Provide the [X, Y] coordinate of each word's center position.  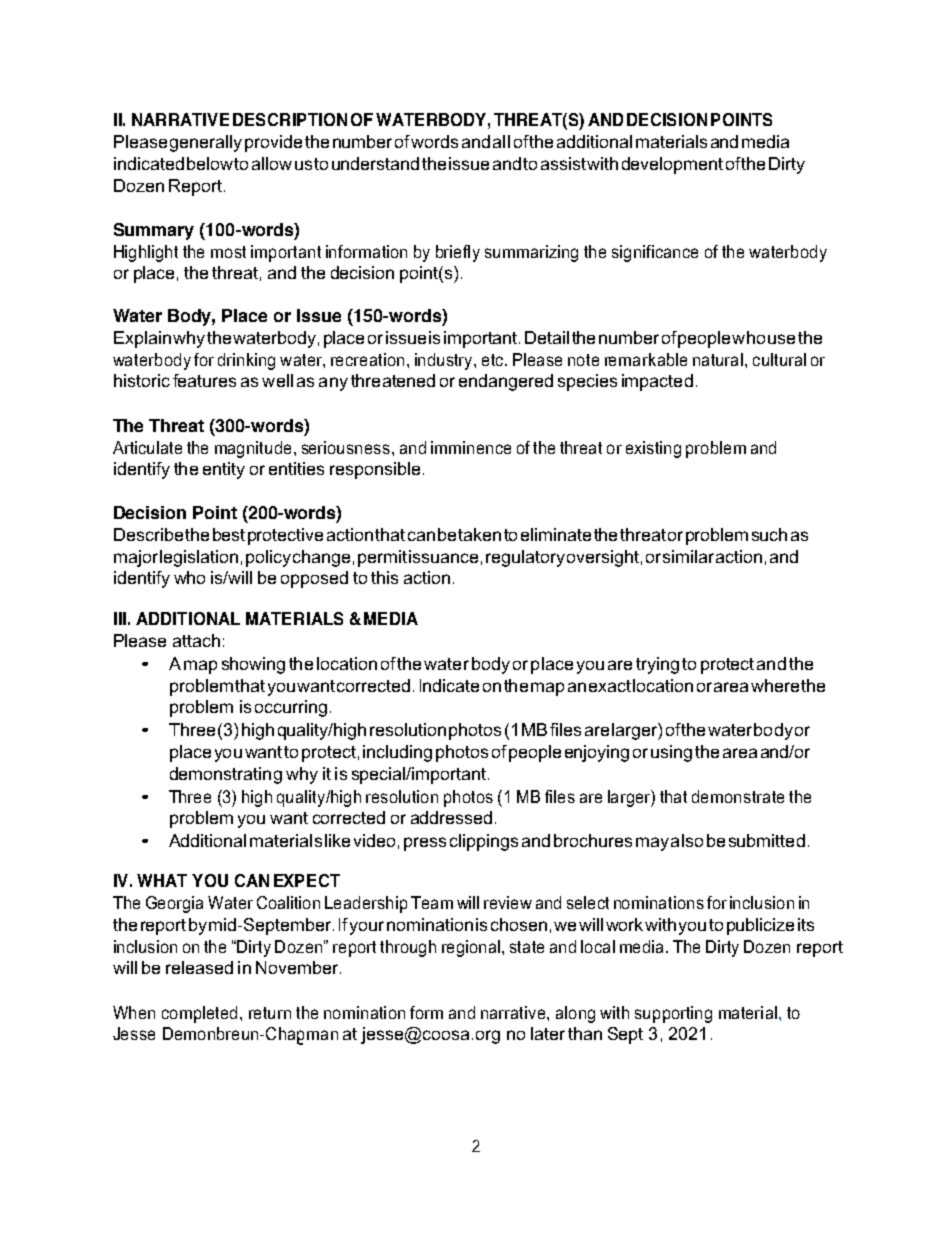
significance [655, 253]
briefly [458, 253]
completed [199, 1014]
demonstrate [738, 796]
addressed [451, 817]
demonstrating [226, 775]
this [384, 577]
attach [196, 640]
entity [224, 470]
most [228, 252]
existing [653, 449]
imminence [471, 447]
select [588, 902]
